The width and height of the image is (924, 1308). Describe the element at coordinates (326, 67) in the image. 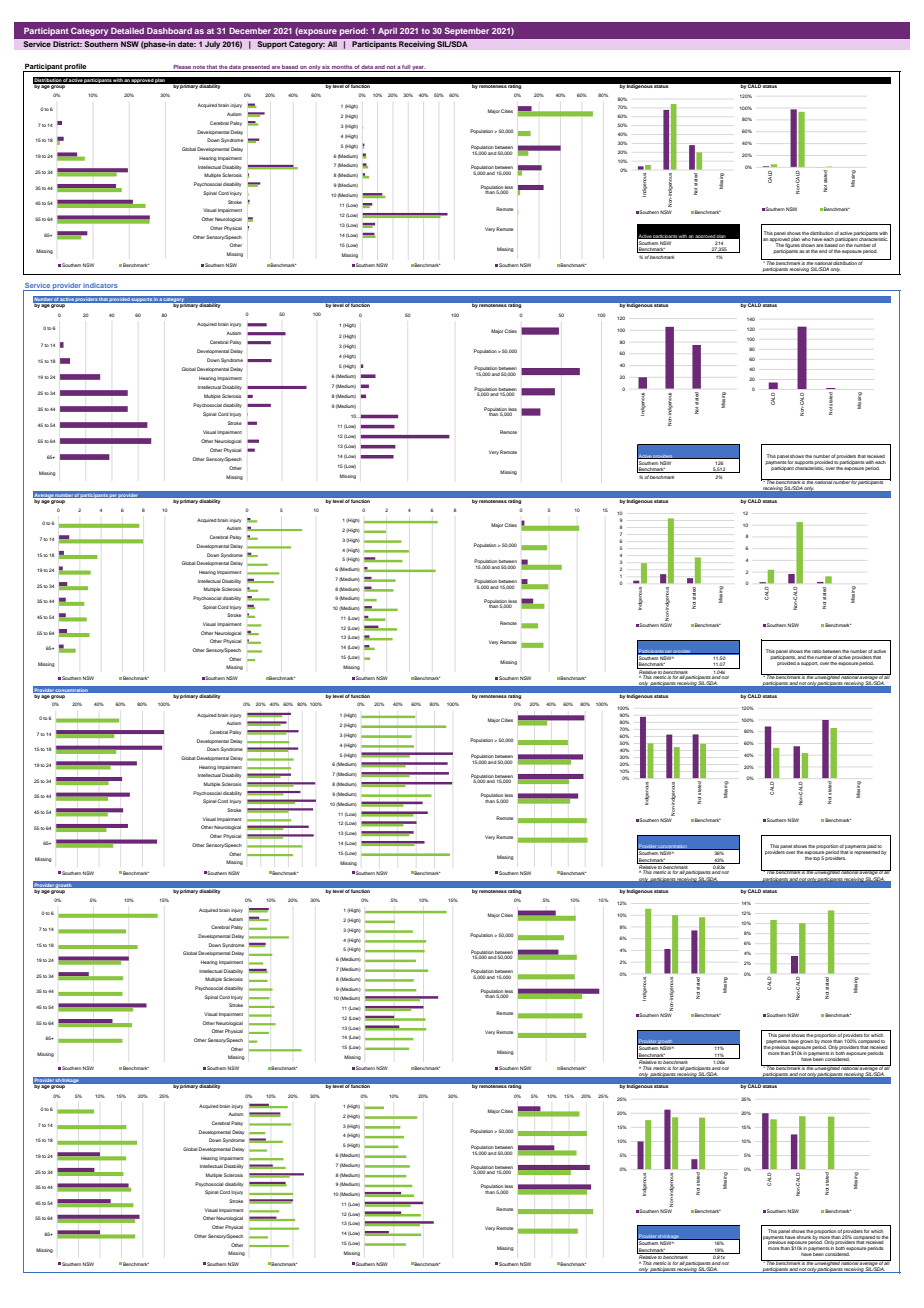

I see `six` at that location.
